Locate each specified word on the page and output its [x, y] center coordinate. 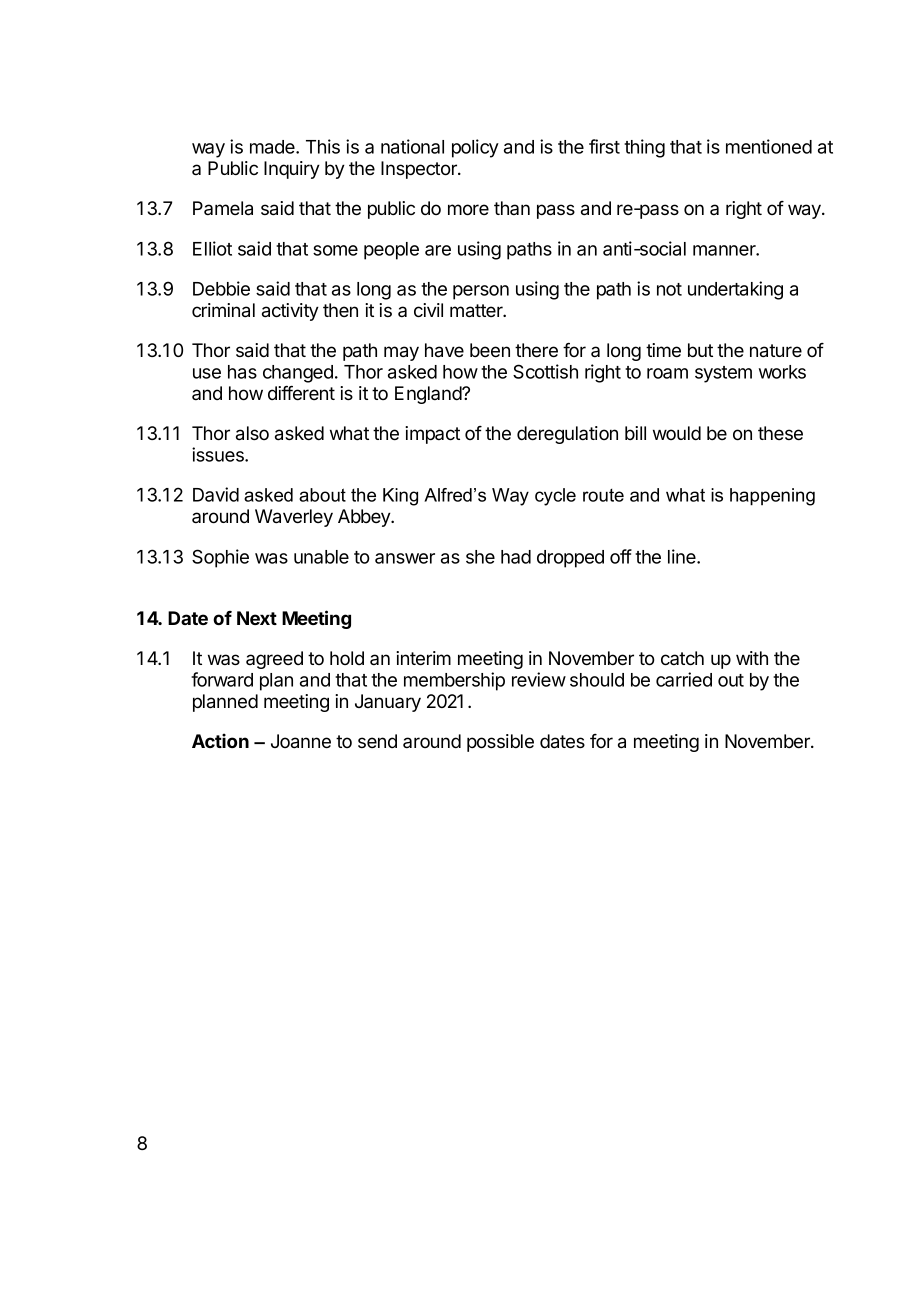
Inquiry [292, 170]
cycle [555, 497]
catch [682, 658]
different [301, 393]
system [723, 374]
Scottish [545, 371]
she [480, 557]
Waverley [294, 518]
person [481, 292]
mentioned [769, 146]
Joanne [301, 741]
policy [475, 148]
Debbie [221, 288]
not [669, 289]
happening [772, 497]
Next [257, 618]
